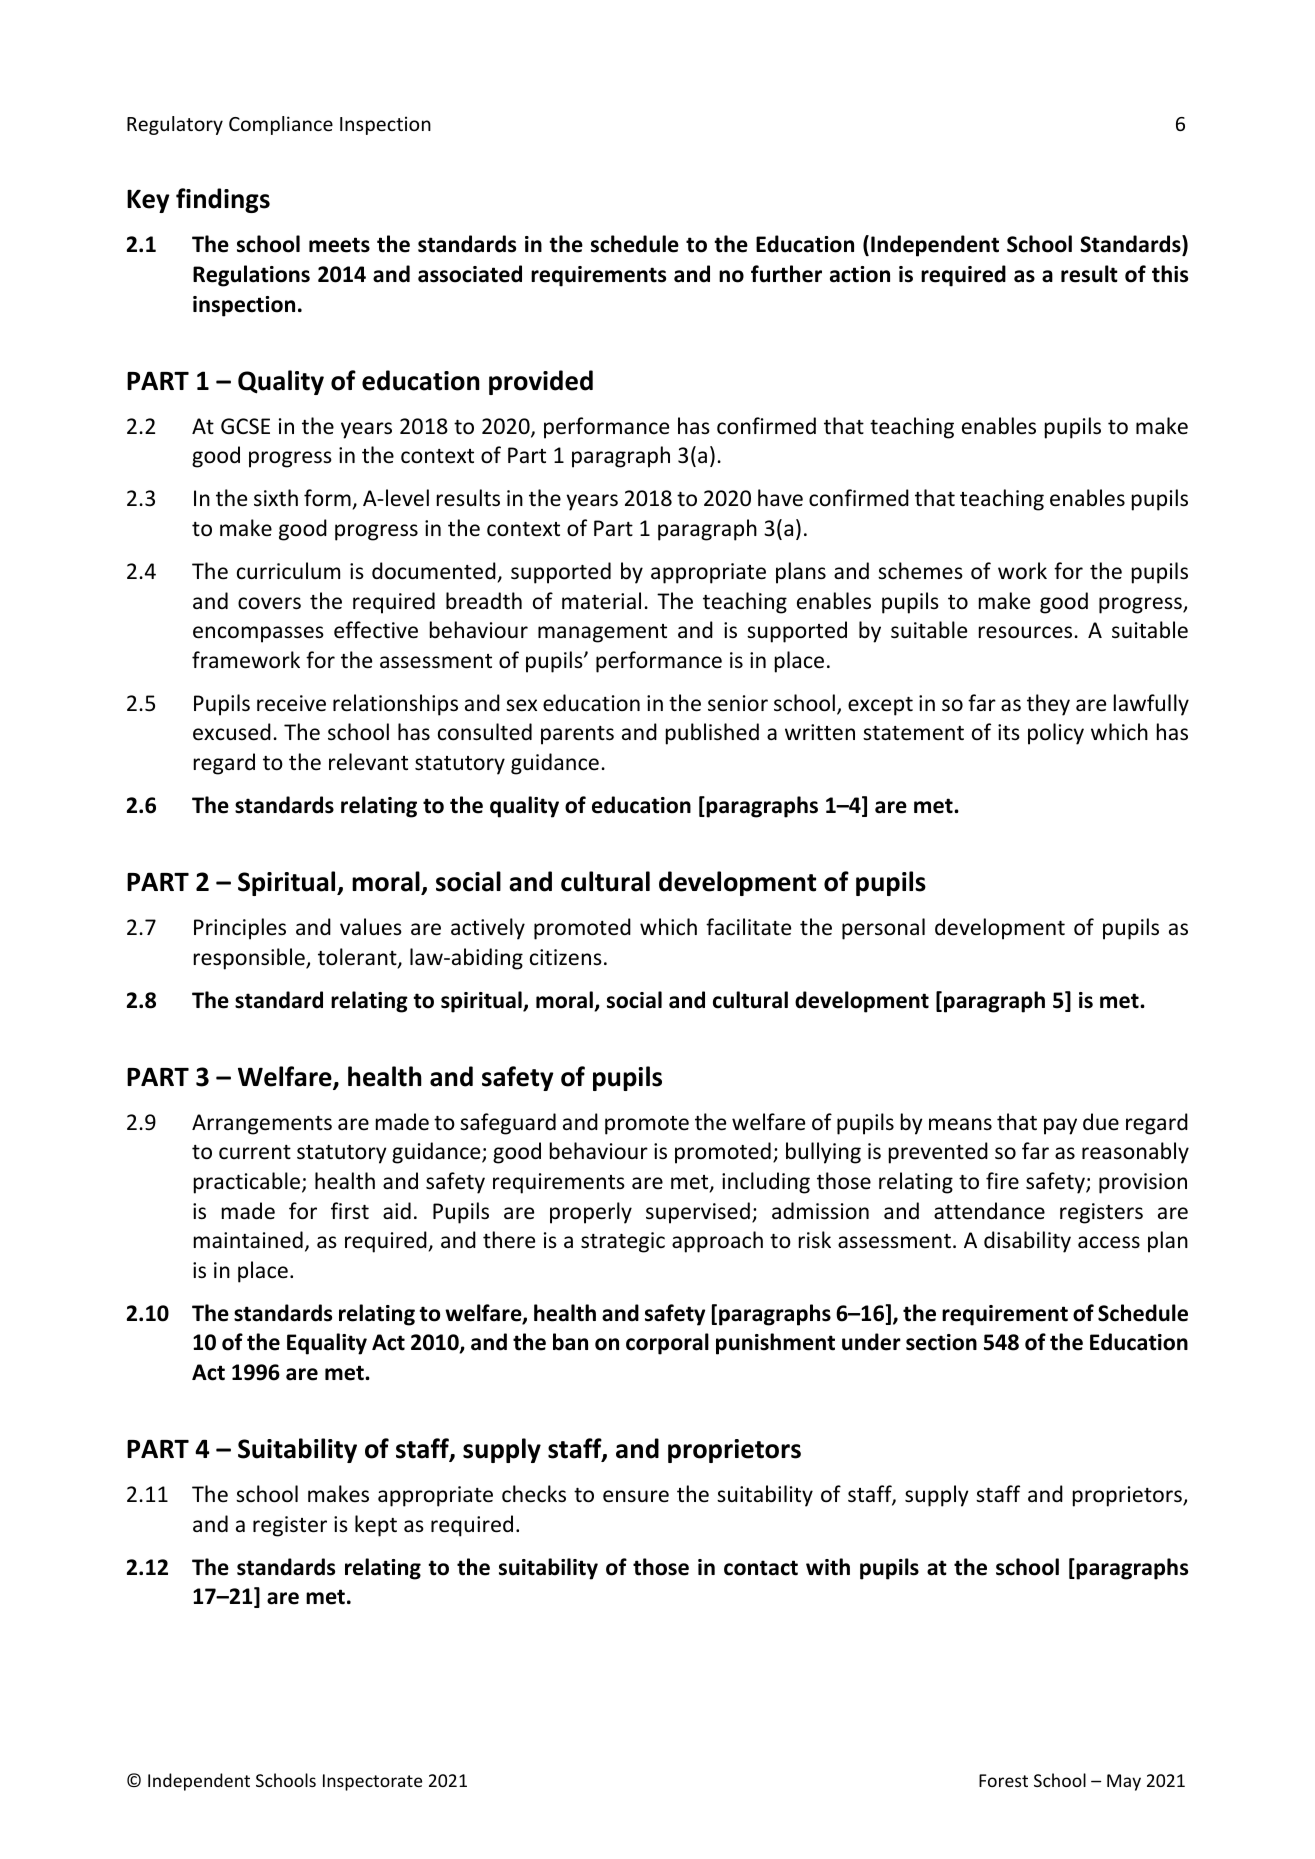  Describe the element at coordinates (1170, 274) in the image. I see `this` at that location.
